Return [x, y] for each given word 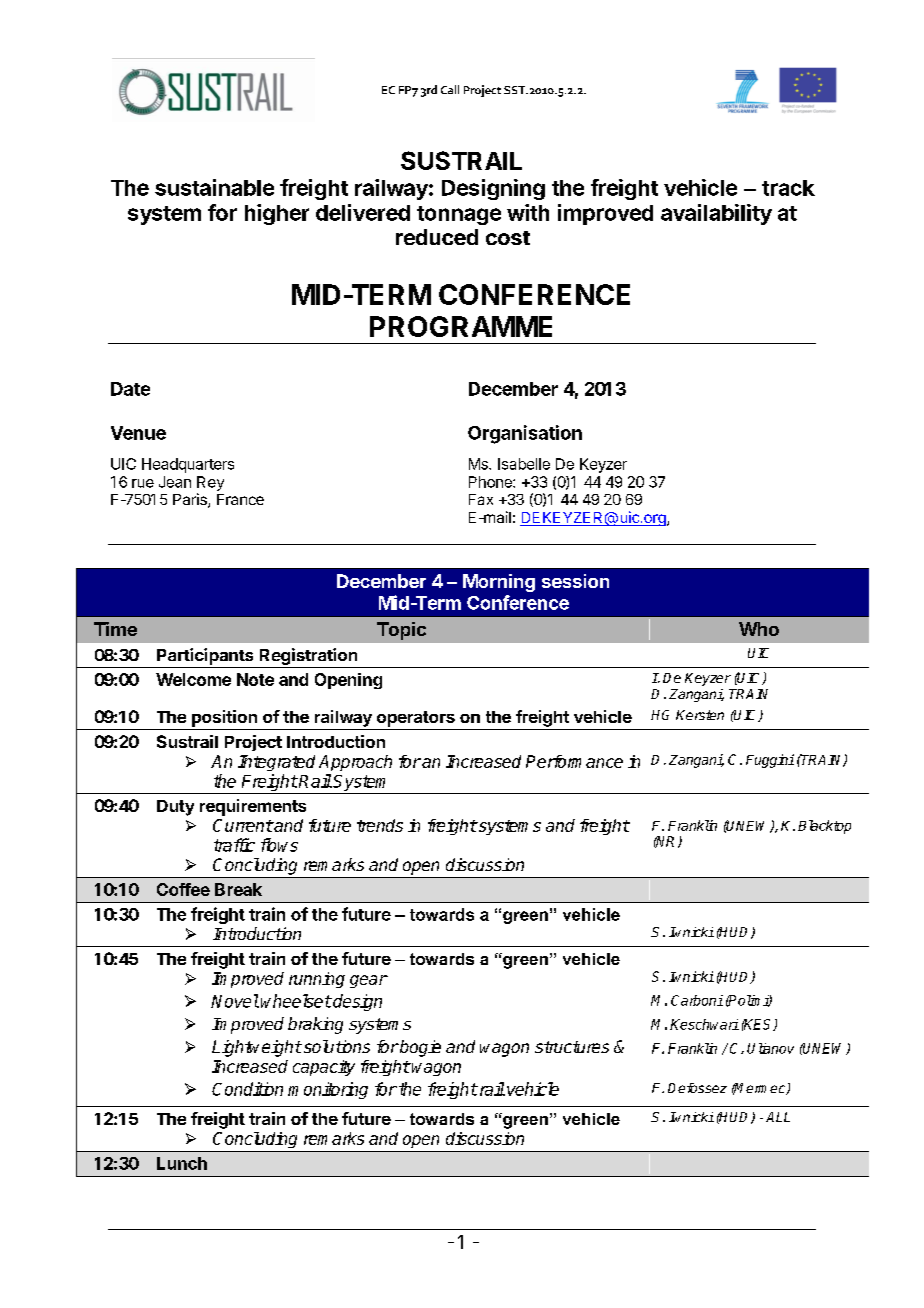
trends [380, 825]
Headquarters [188, 465]
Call [450, 89]
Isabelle [524, 464]
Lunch [182, 1163]
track [788, 188]
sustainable [214, 187]
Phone [491, 482]
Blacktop [824, 827]
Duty [175, 808]
